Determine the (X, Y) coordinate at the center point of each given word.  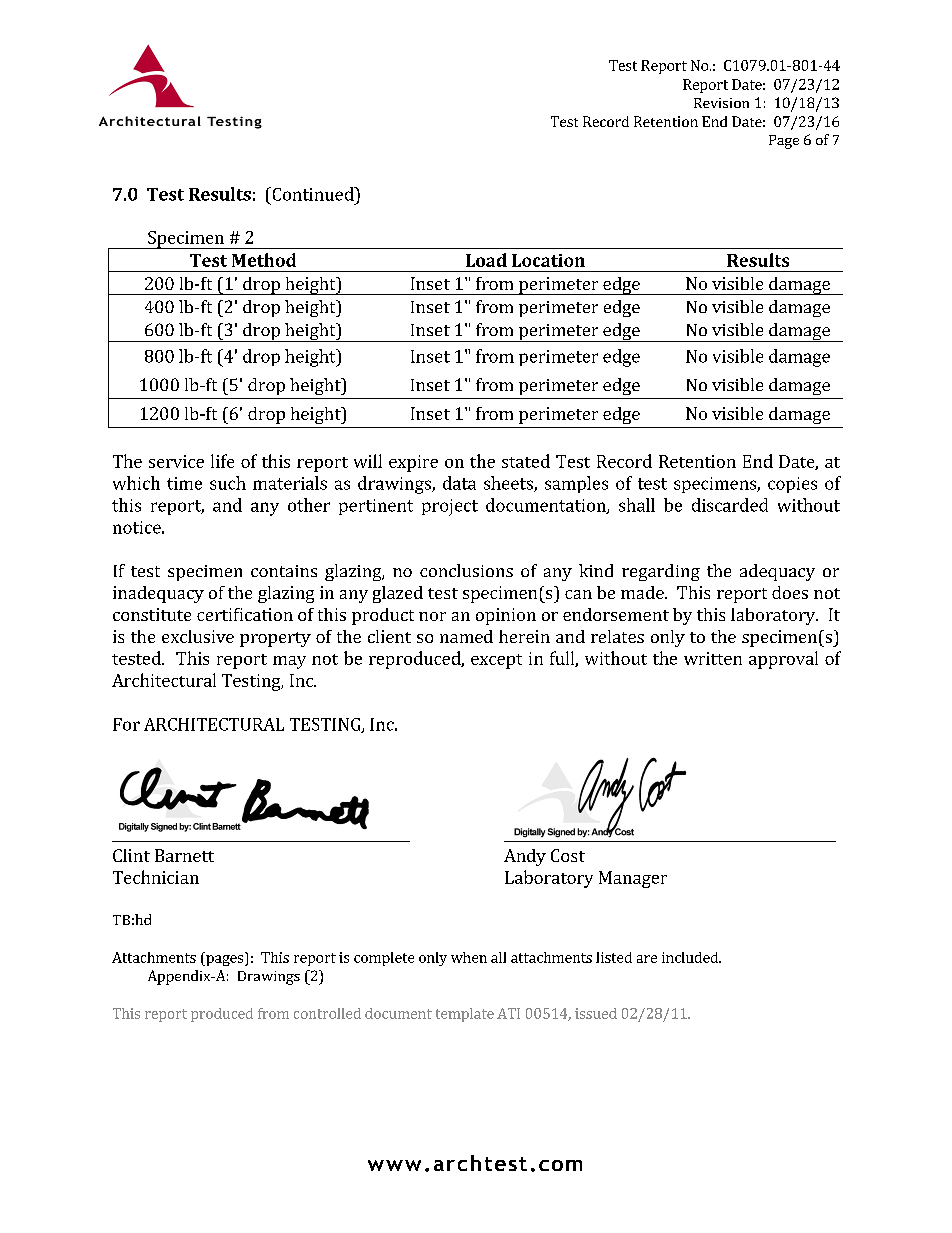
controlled (327, 1013)
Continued (313, 194)
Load (486, 260)
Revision (721, 103)
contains (284, 571)
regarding (661, 572)
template (465, 1015)
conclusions (466, 570)
